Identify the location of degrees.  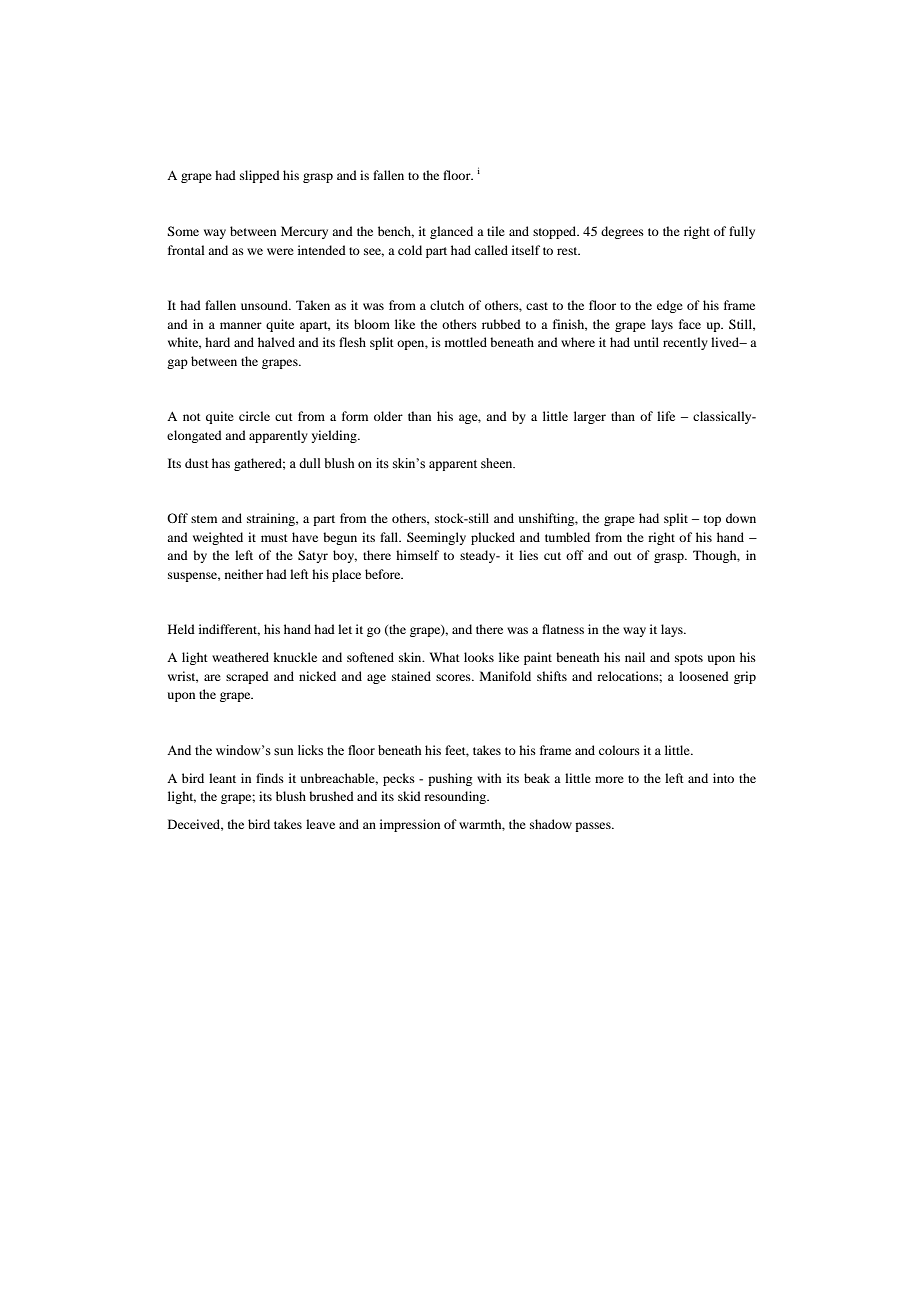
(622, 232).
